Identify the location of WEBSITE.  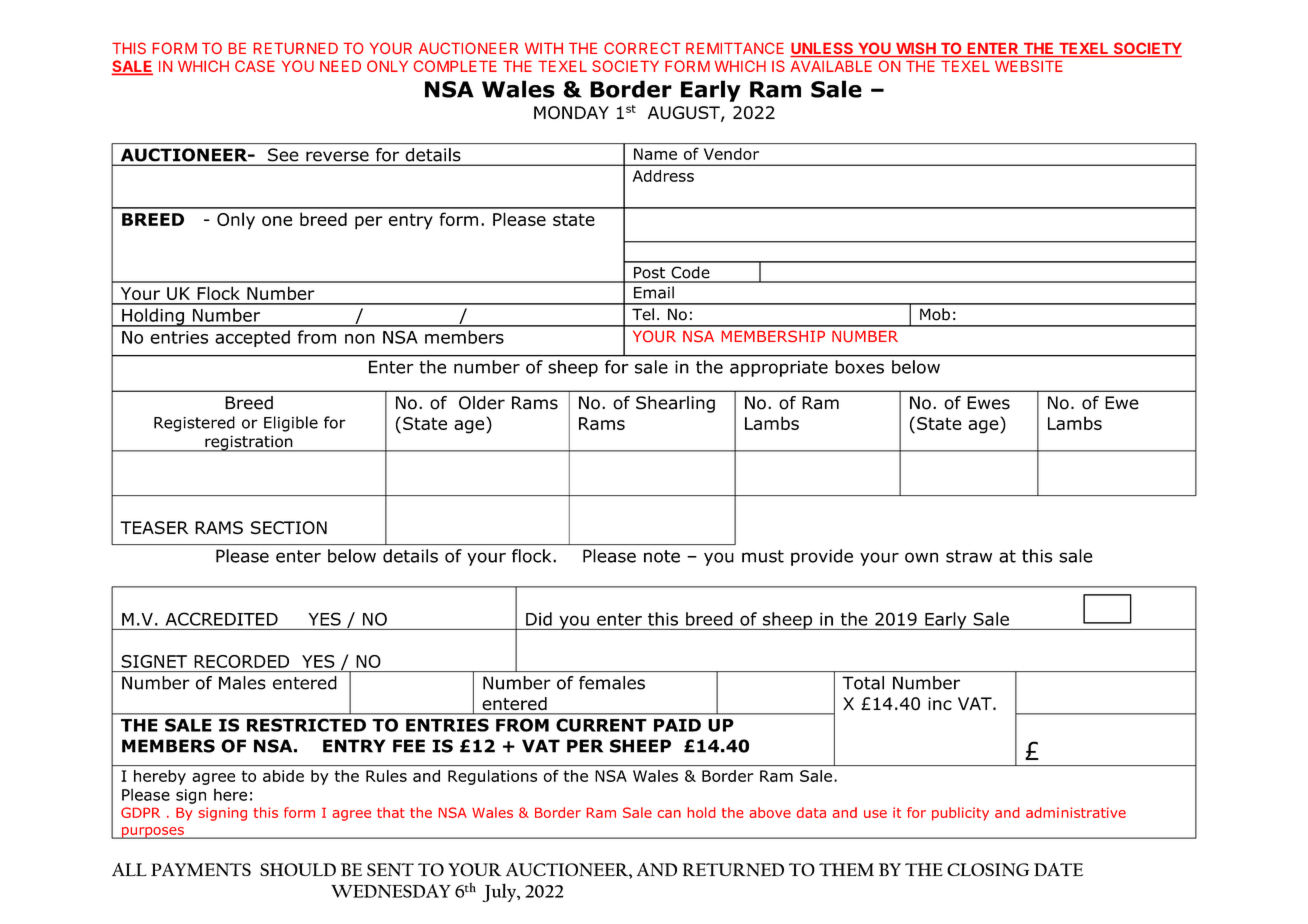
(1029, 66).
